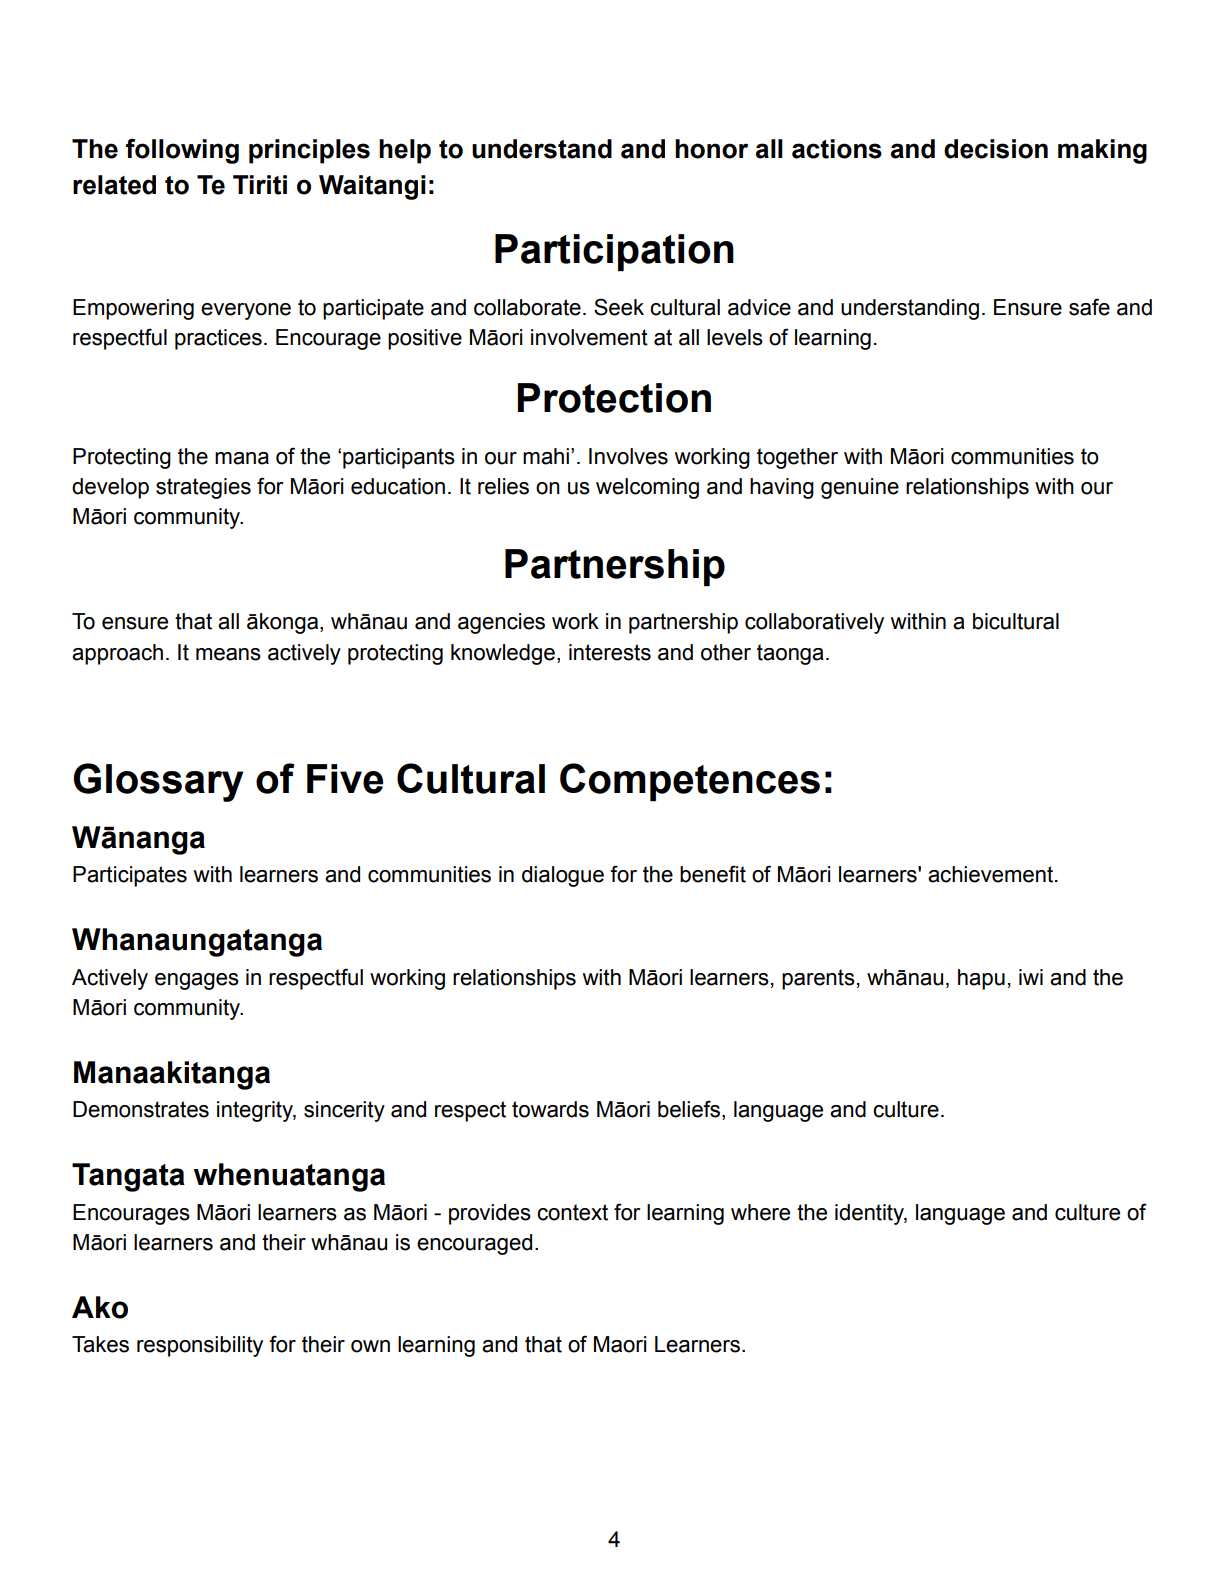 Image resolution: width=1229 pixels, height=1590 pixels. I want to click on iwi, so click(1031, 977).
